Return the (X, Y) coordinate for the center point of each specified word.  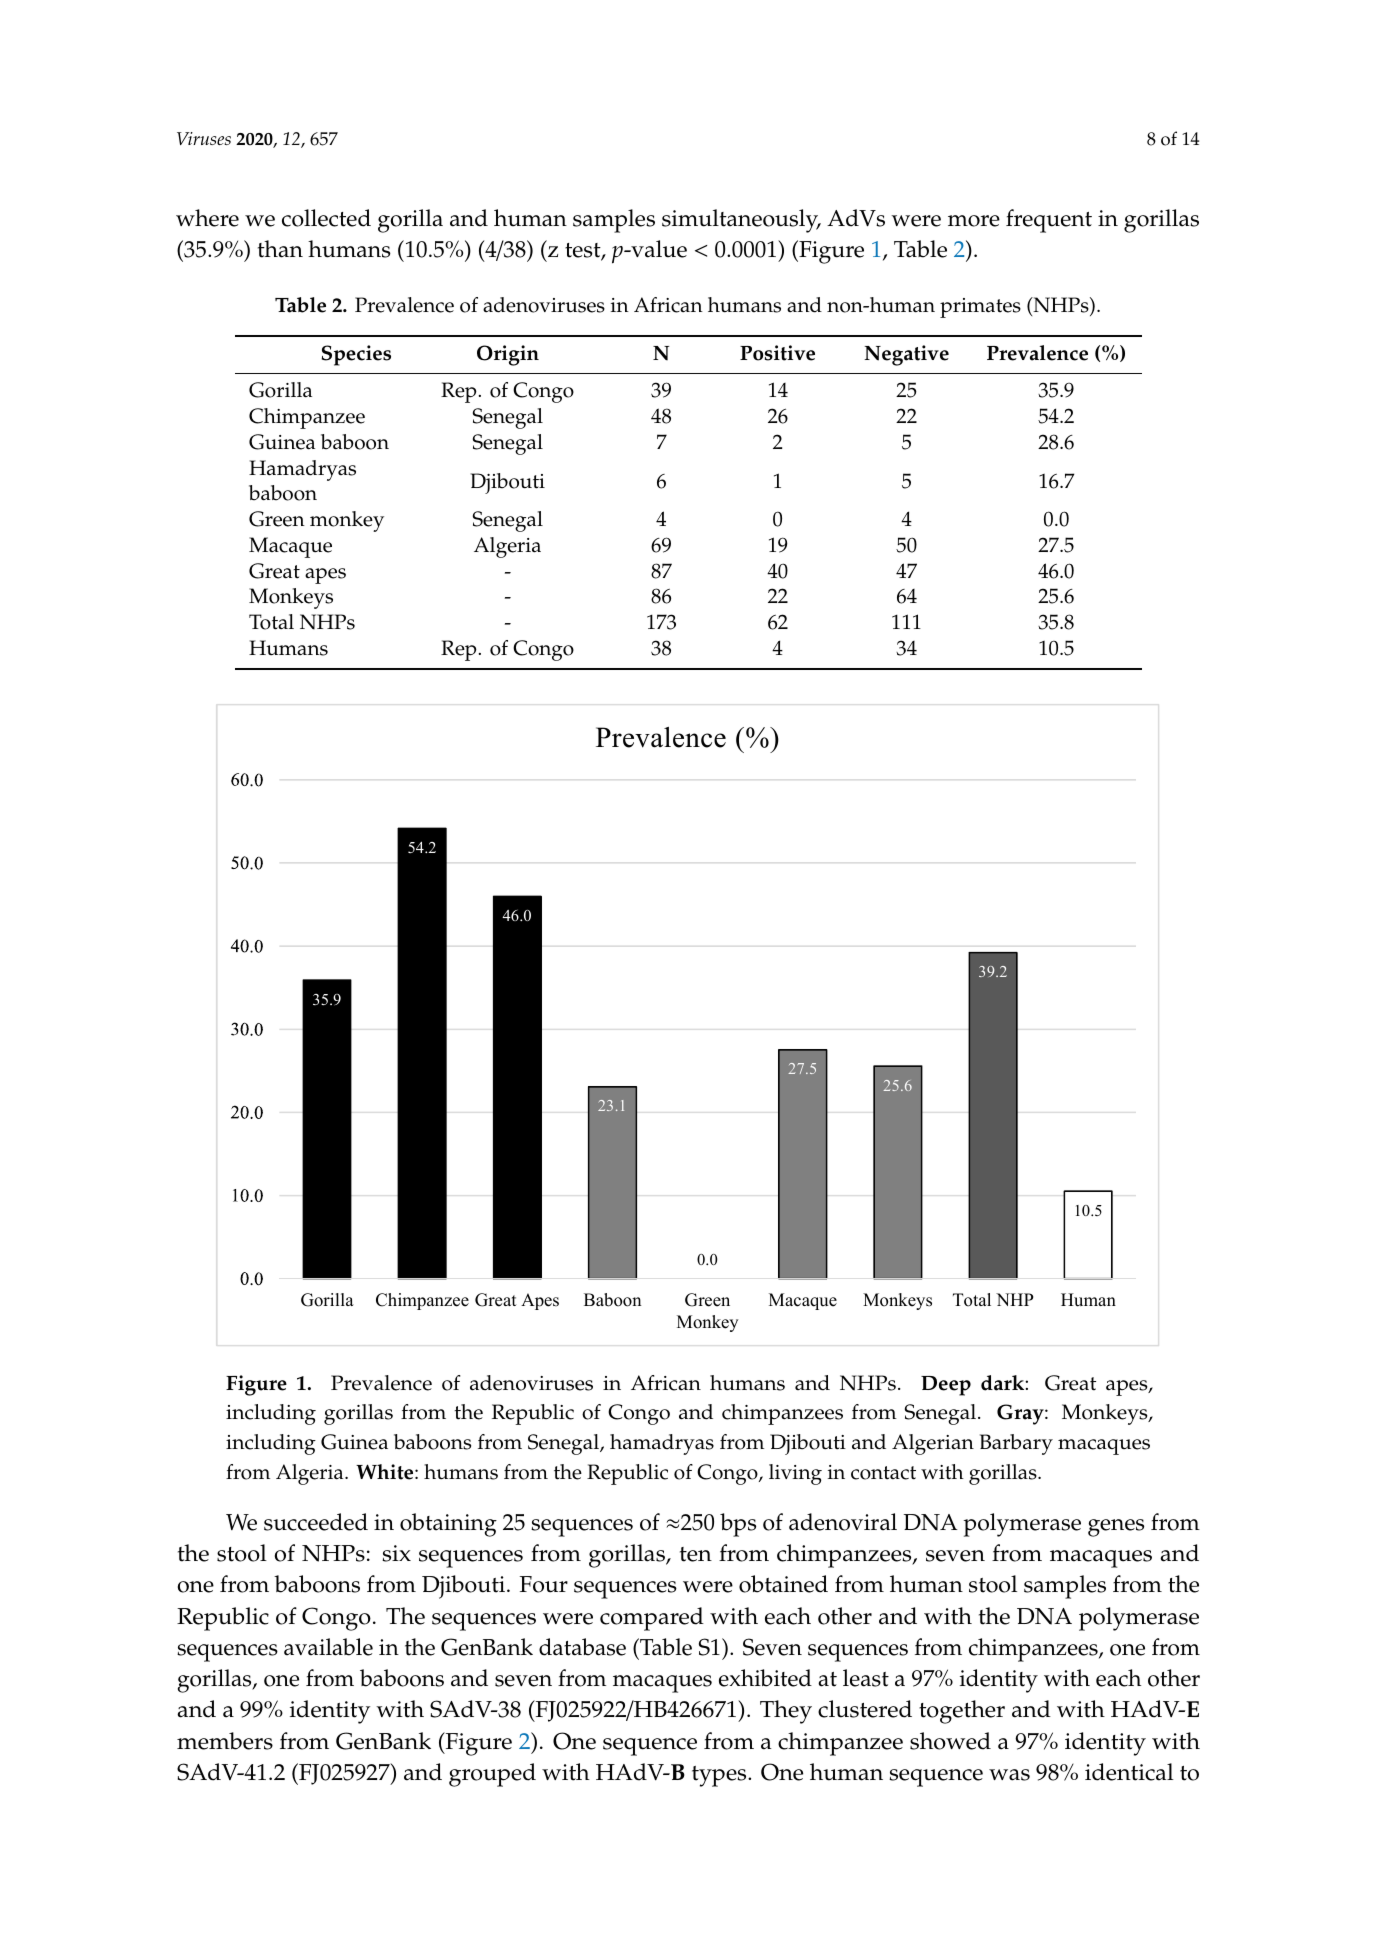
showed (950, 1741)
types (720, 1776)
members (225, 1741)
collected (326, 218)
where (207, 218)
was (1009, 1775)
